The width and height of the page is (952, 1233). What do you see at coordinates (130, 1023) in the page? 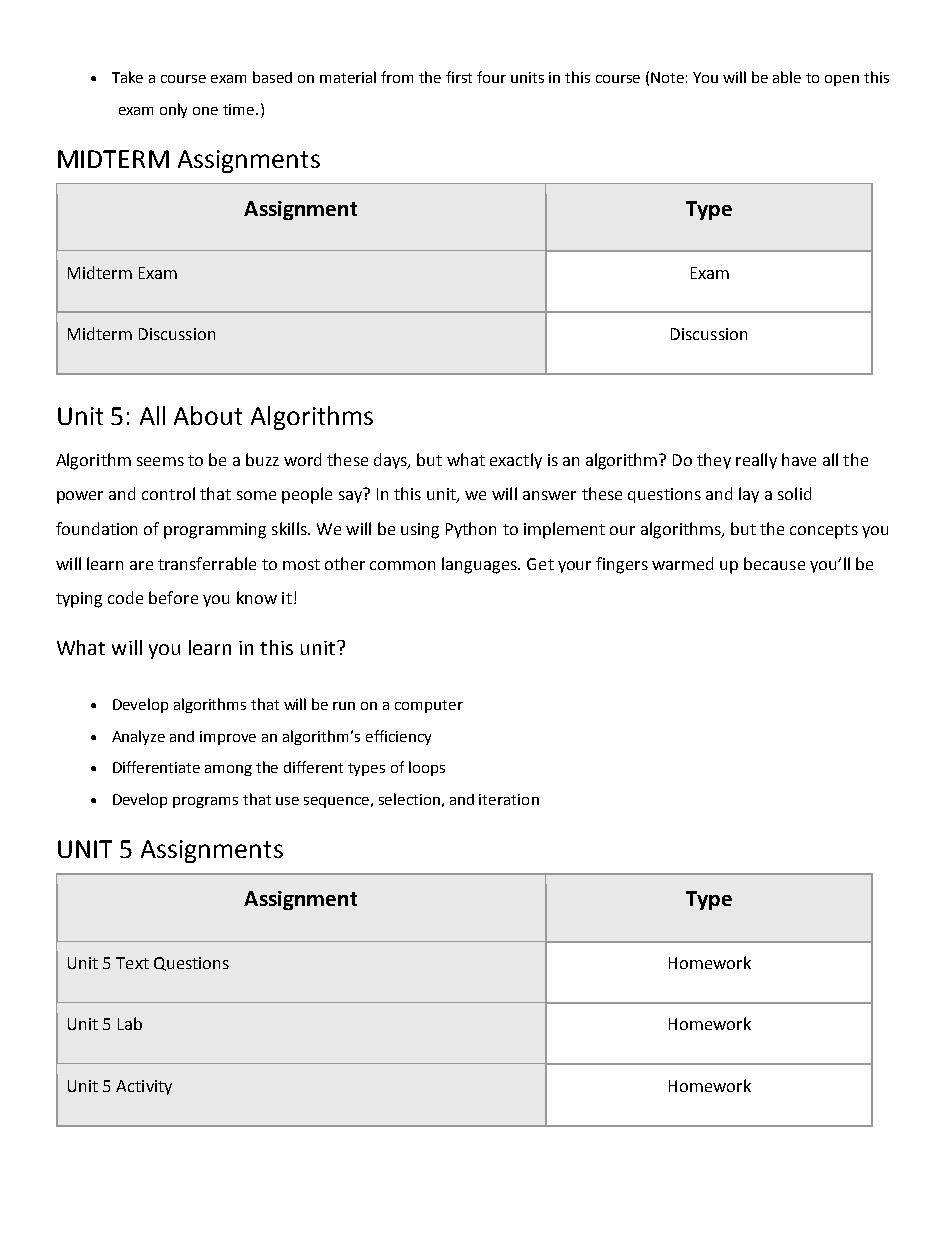
I see `Lab` at bounding box center [130, 1023].
